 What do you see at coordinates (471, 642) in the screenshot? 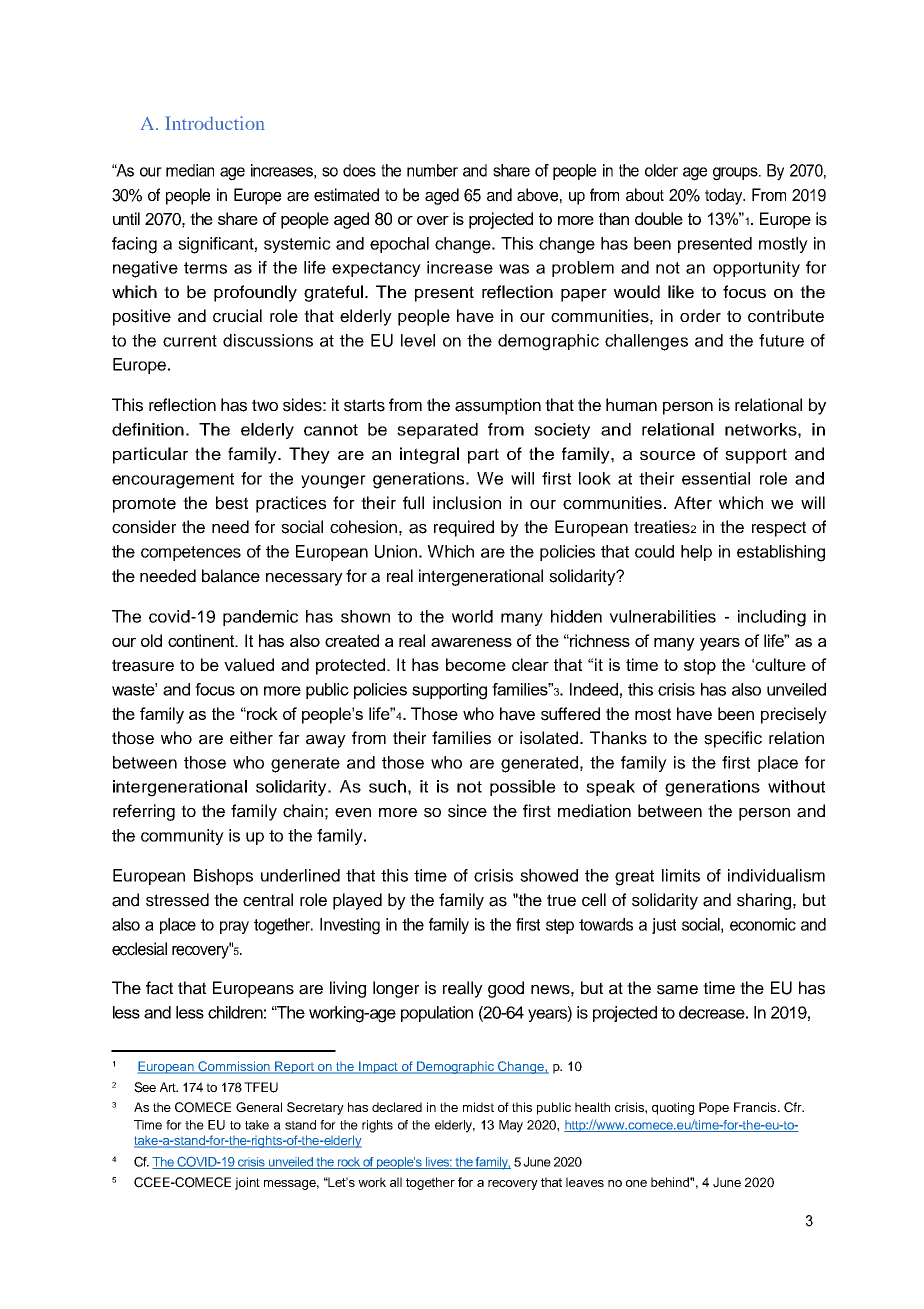
I see `awareness` at bounding box center [471, 642].
